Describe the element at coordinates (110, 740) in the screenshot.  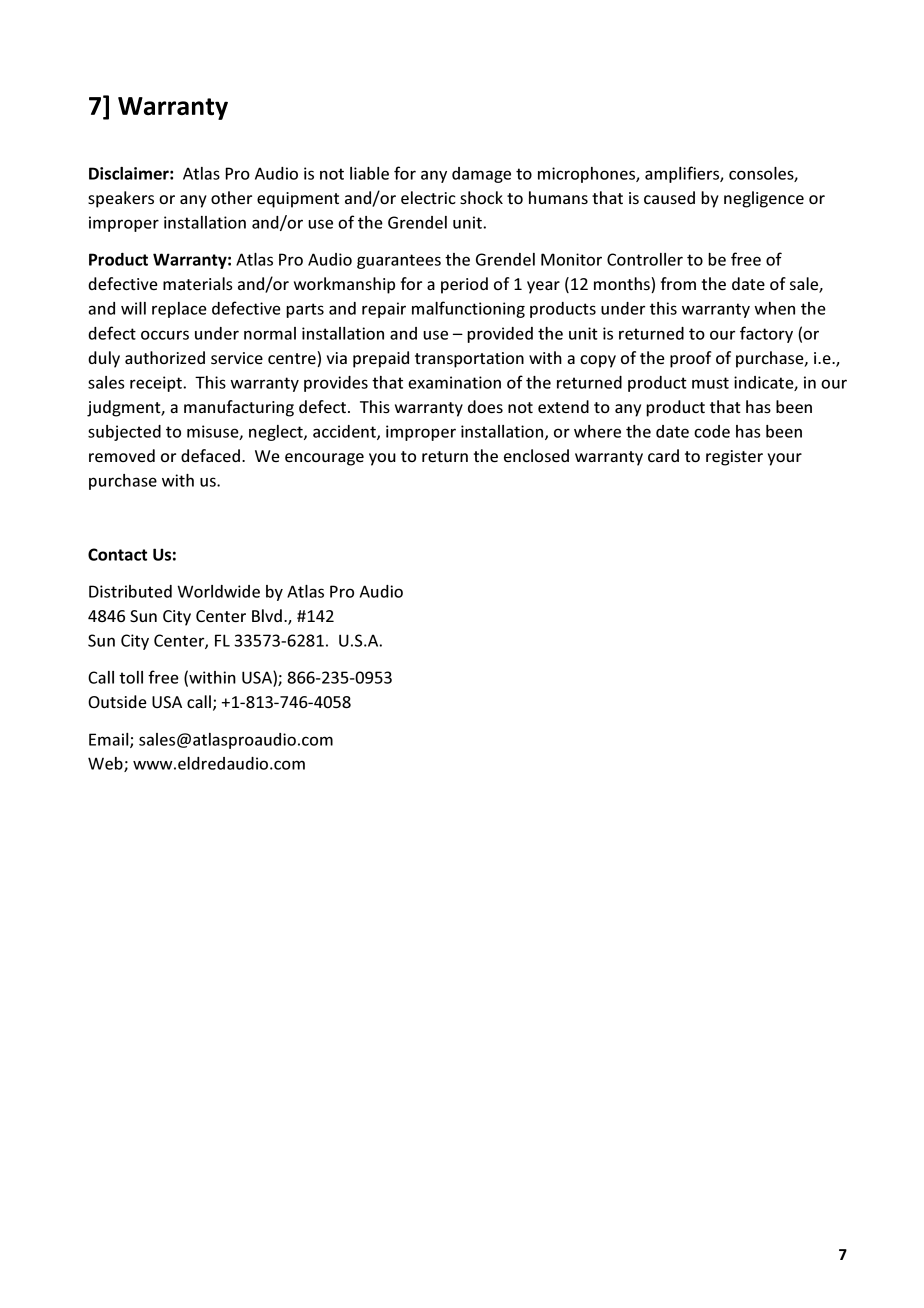
I see `Email` at that location.
